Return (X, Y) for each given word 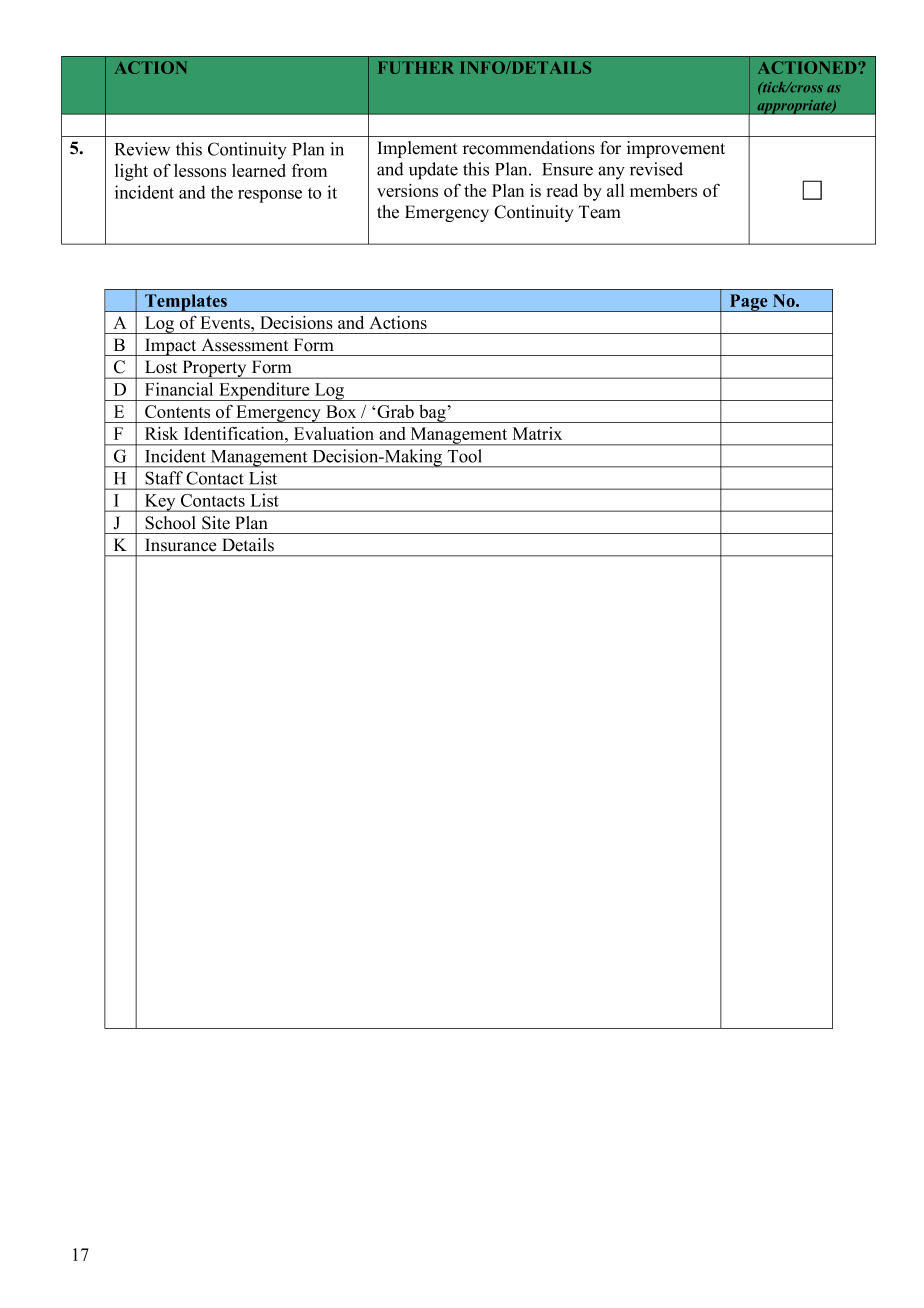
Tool (464, 456)
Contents (177, 411)
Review (142, 149)
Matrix (537, 433)
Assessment (245, 345)
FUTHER (416, 67)
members (663, 190)
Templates (186, 303)
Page (748, 303)
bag (432, 414)
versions (407, 190)
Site (216, 523)
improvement (676, 149)
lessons (200, 170)
